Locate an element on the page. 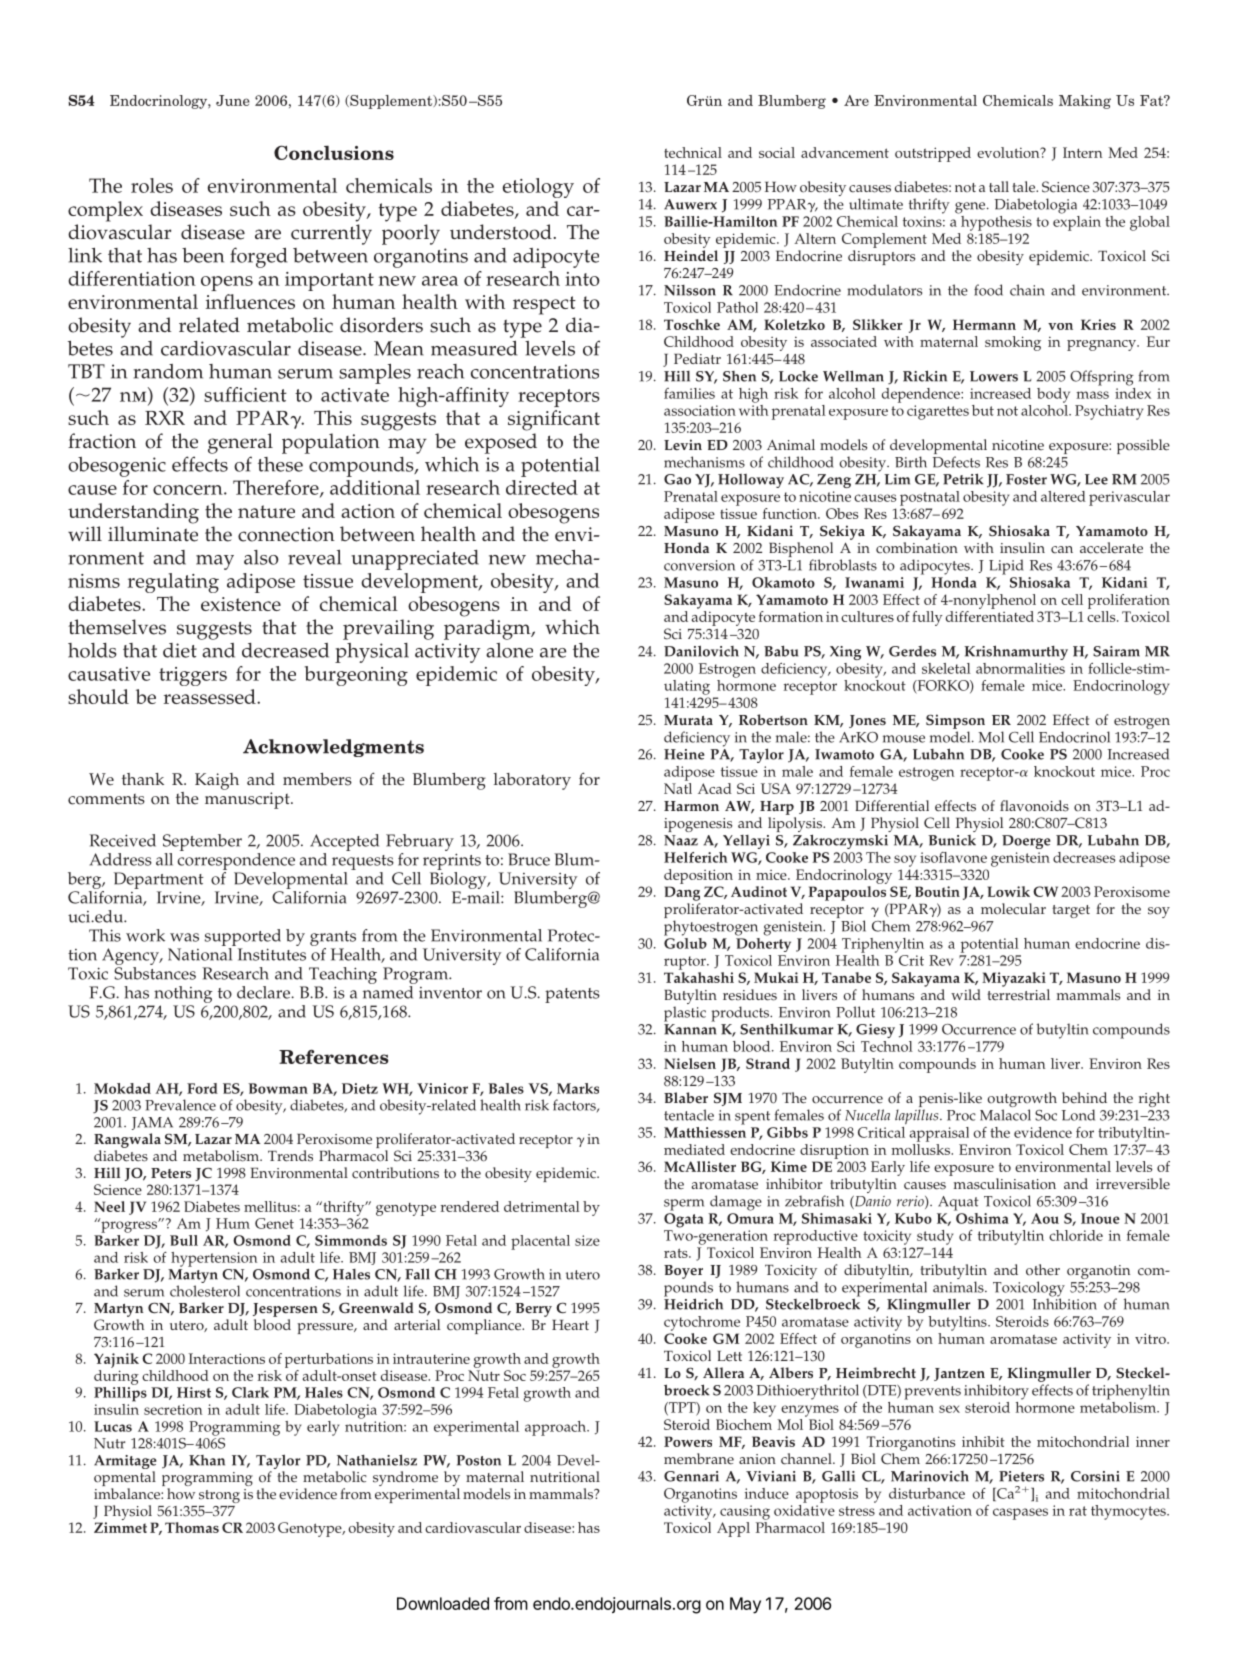 The height and width of the page is (1654, 1235). Bull is located at coordinates (184, 1240).
